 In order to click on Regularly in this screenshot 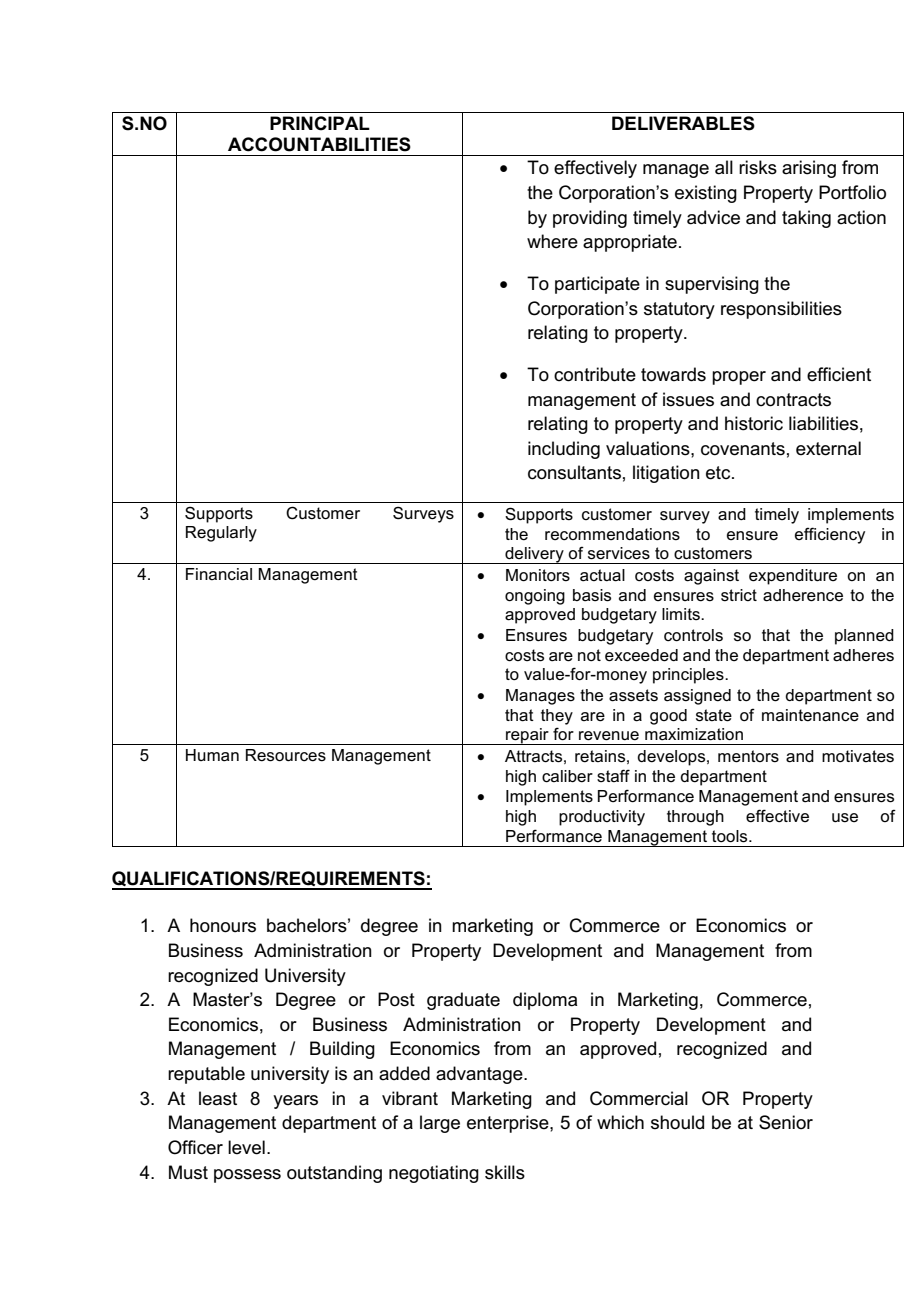, I will do `click(221, 534)`.
